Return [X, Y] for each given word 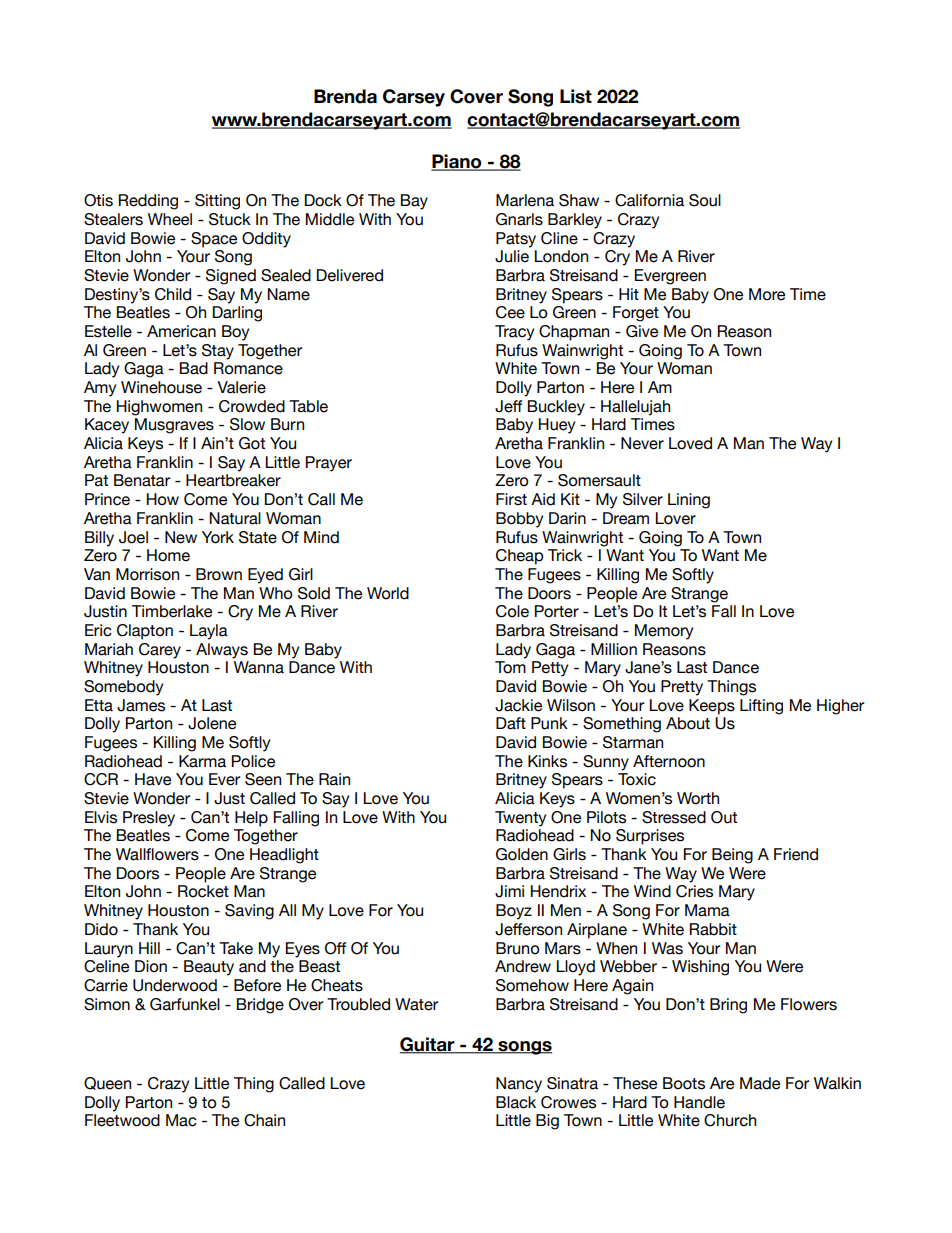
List [576, 96]
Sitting [217, 202]
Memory [664, 632]
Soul [705, 200]
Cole [512, 611]
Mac [181, 1120]
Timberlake [172, 611]
